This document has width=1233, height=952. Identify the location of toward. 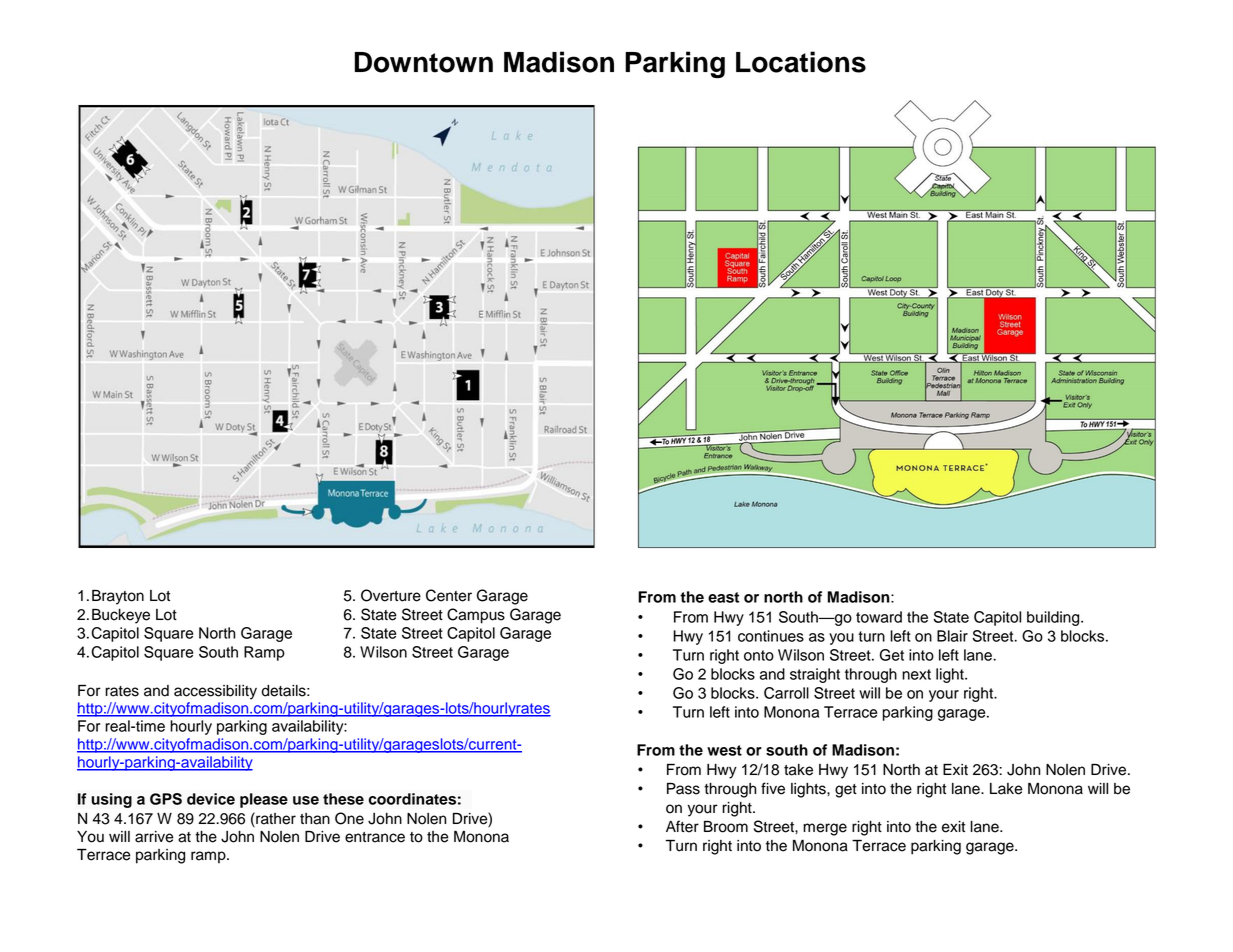
(879, 617).
